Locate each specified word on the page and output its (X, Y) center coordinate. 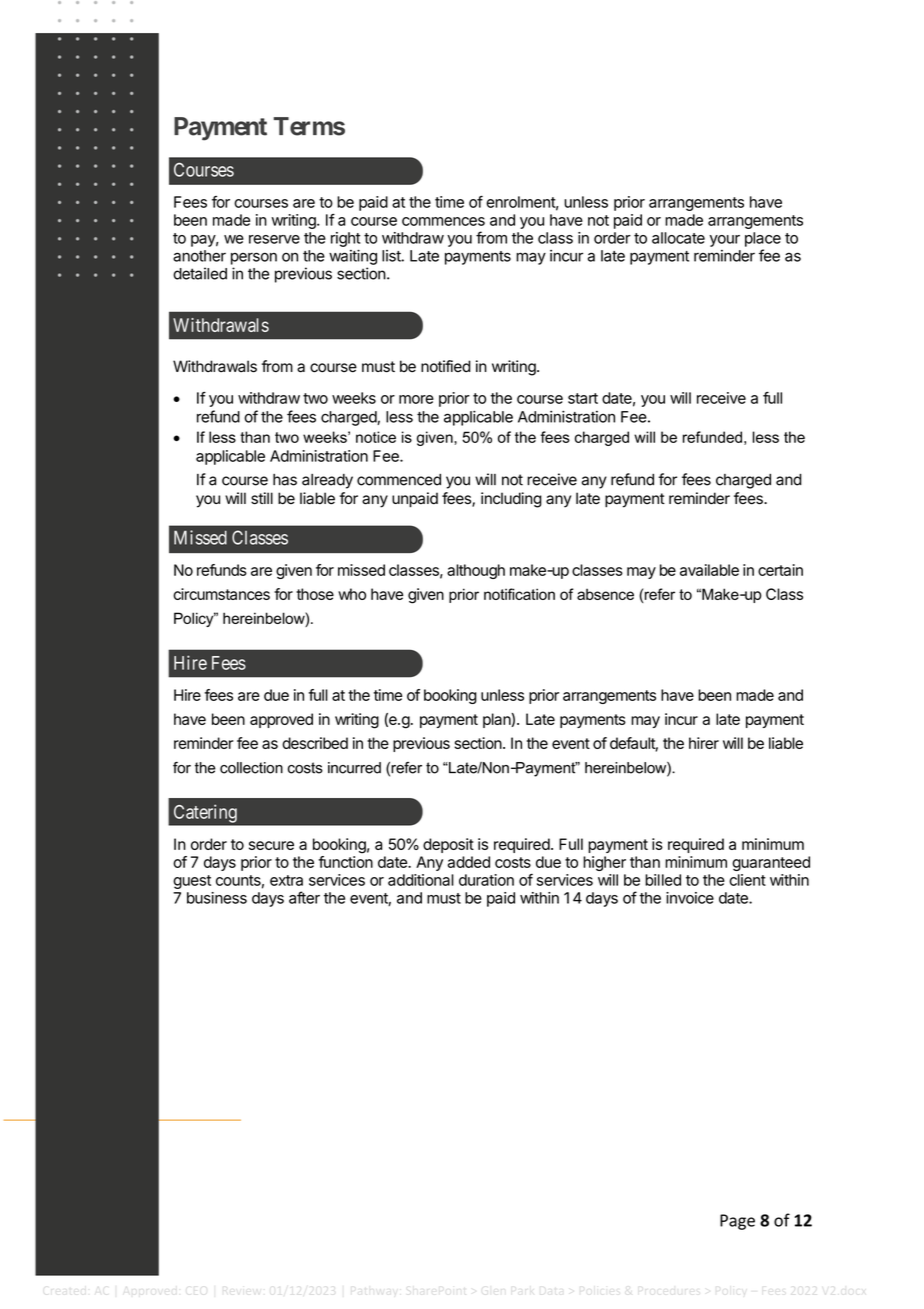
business (217, 898)
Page (737, 1222)
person (254, 258)
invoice (690, 898)
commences (443, 221)
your (725, 241)
